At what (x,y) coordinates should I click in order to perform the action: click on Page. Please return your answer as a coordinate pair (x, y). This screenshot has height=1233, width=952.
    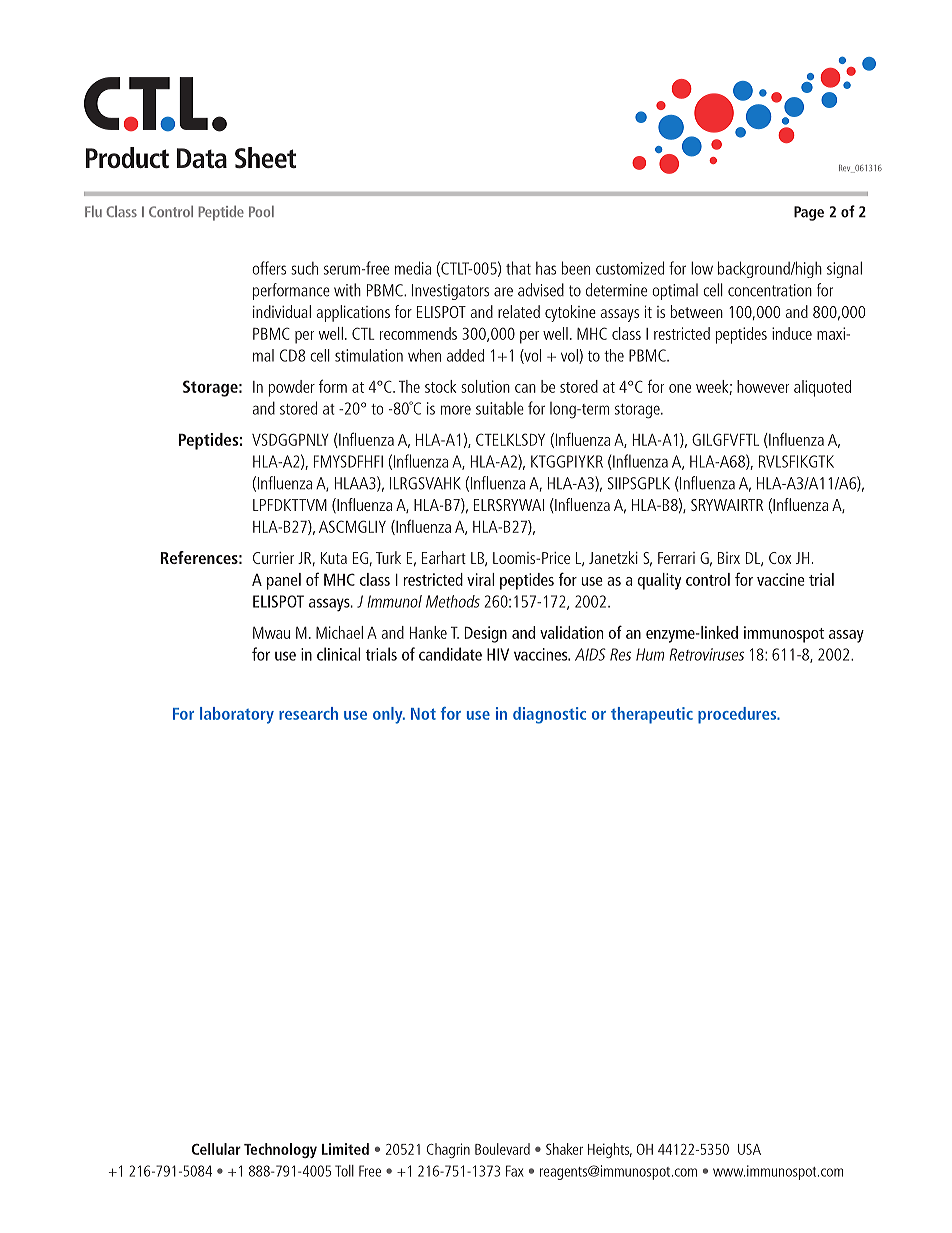
    Looking at the image, I should click on (809, 213).
